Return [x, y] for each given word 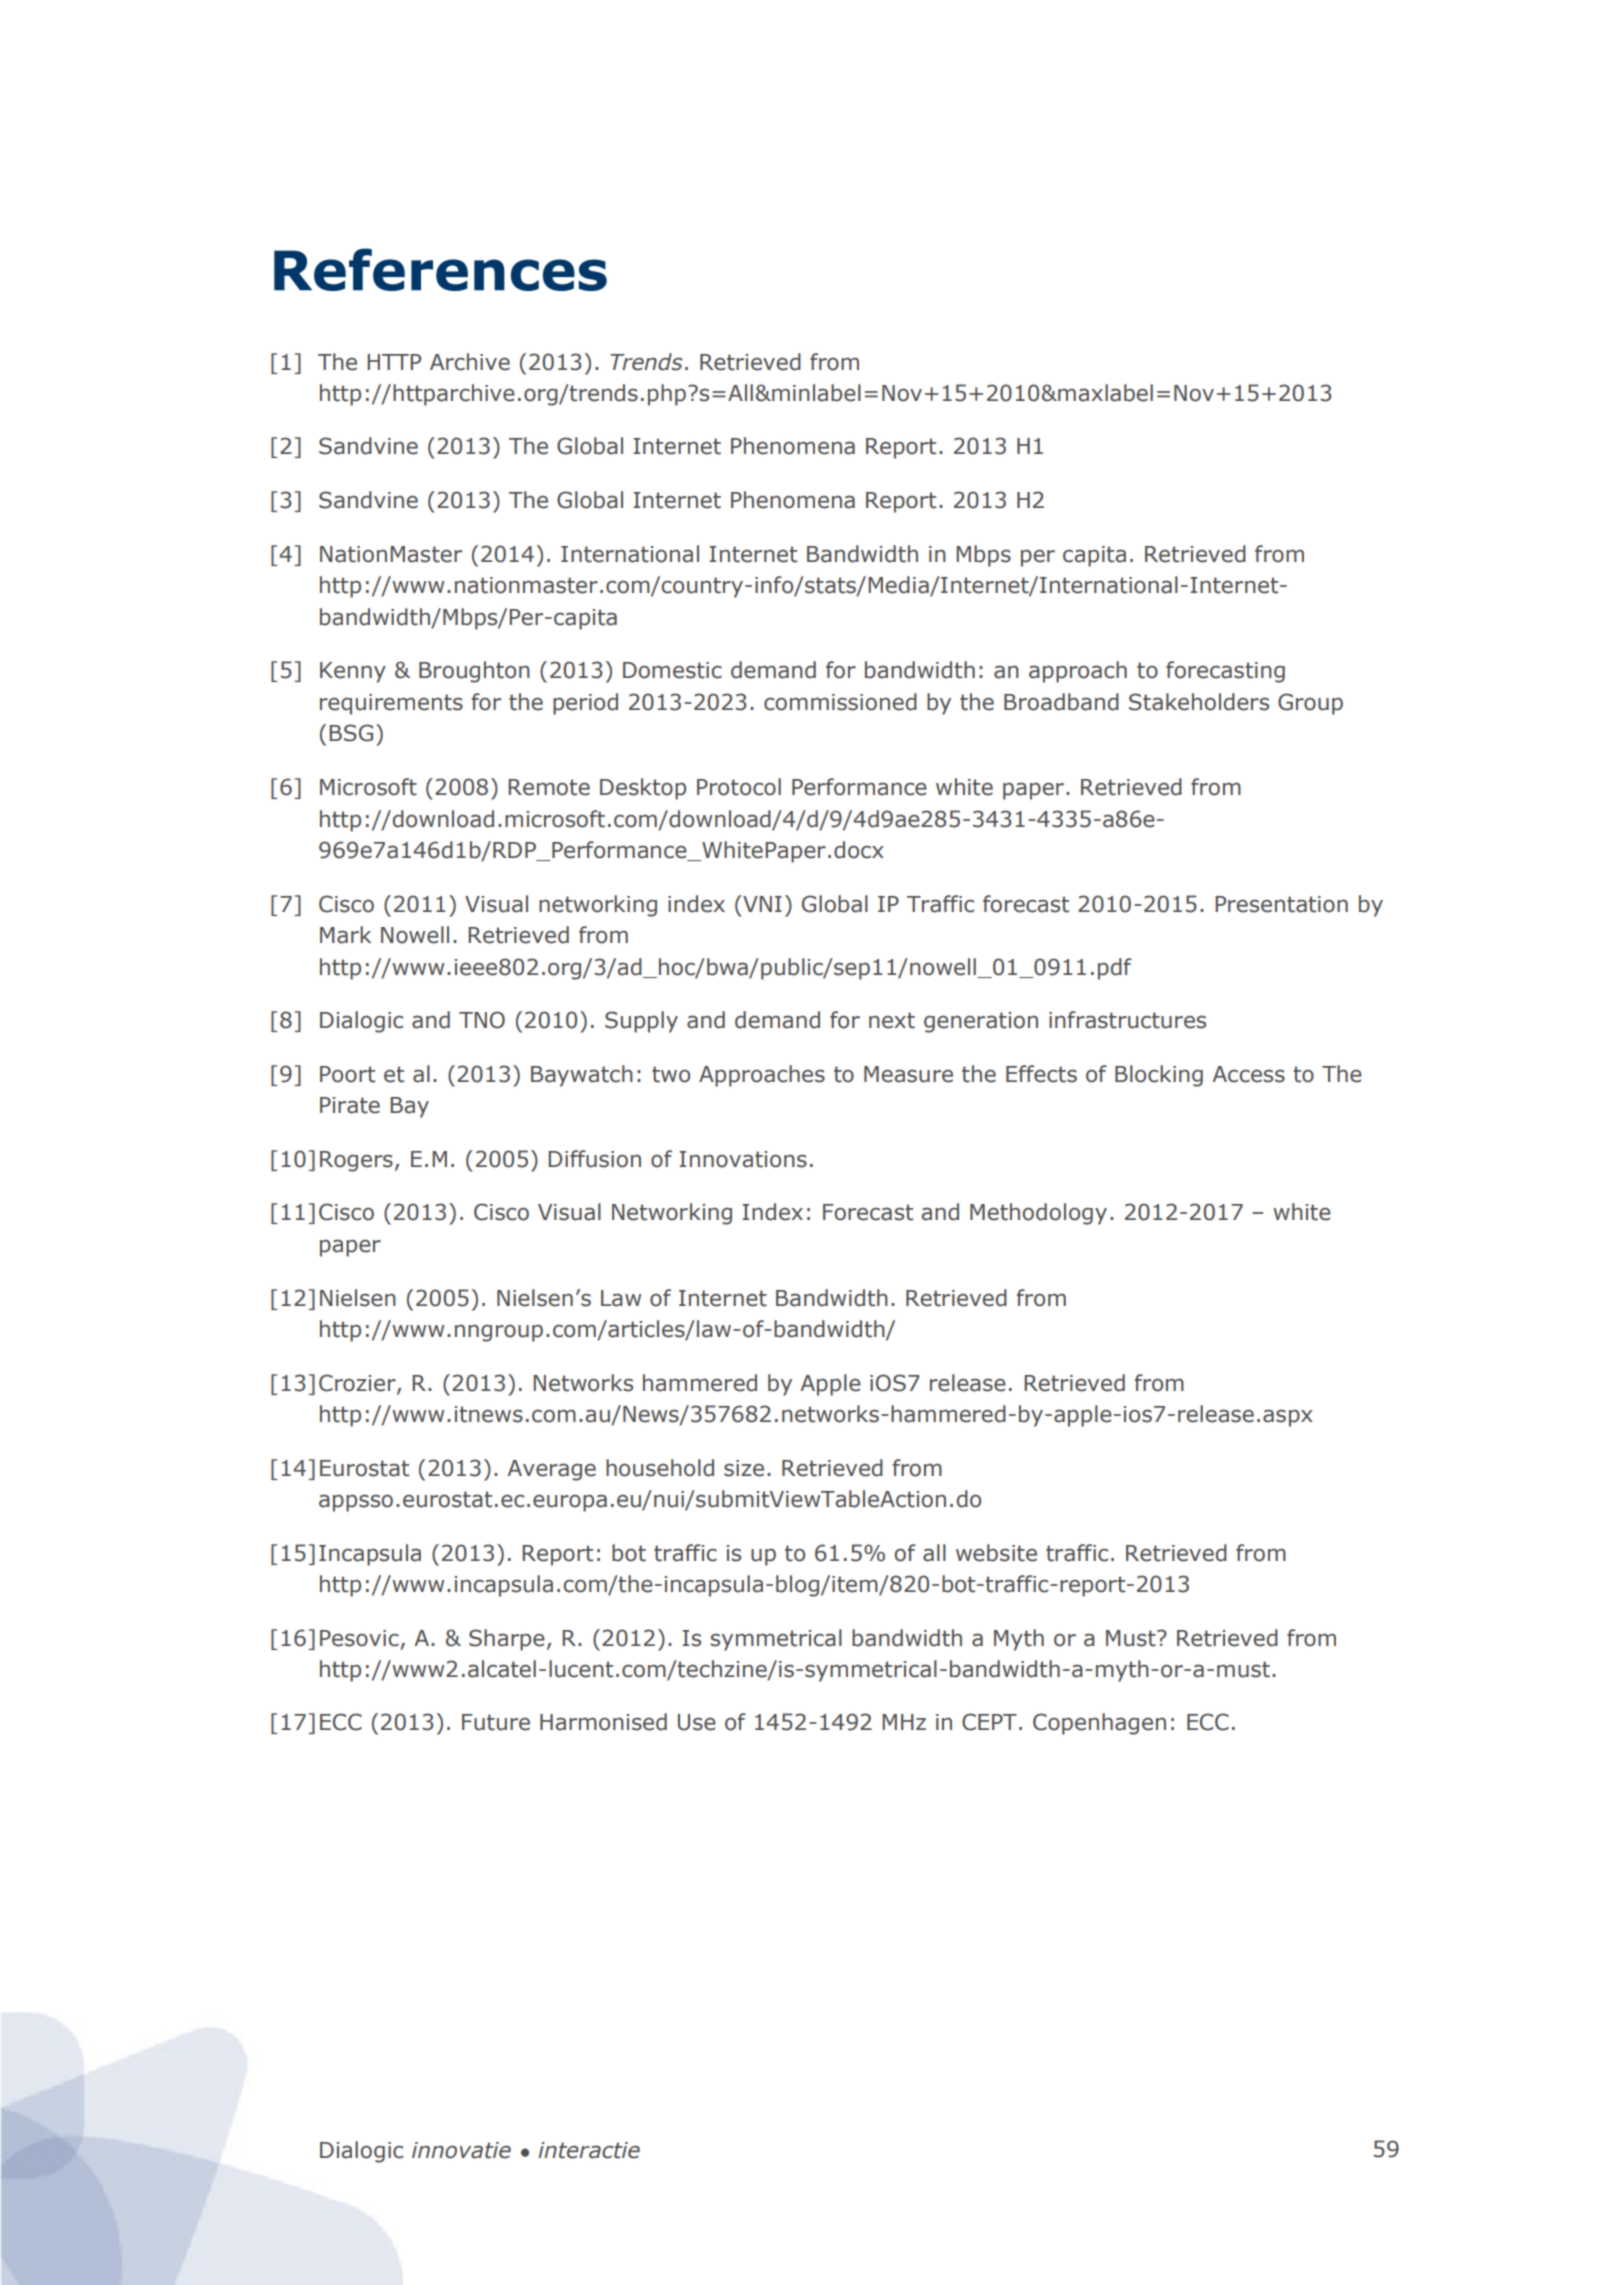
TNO [482, 1020]
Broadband [1061, 702]
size [744, 1468]
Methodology [1038, 1214]
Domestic [672, 670]
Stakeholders [1199, 702]
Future [496, 1722]
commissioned [840, 702]
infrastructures [1127, 1020]
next [892, 1020]
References [440, 269]
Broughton [474, 672]
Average [551, 1470]
